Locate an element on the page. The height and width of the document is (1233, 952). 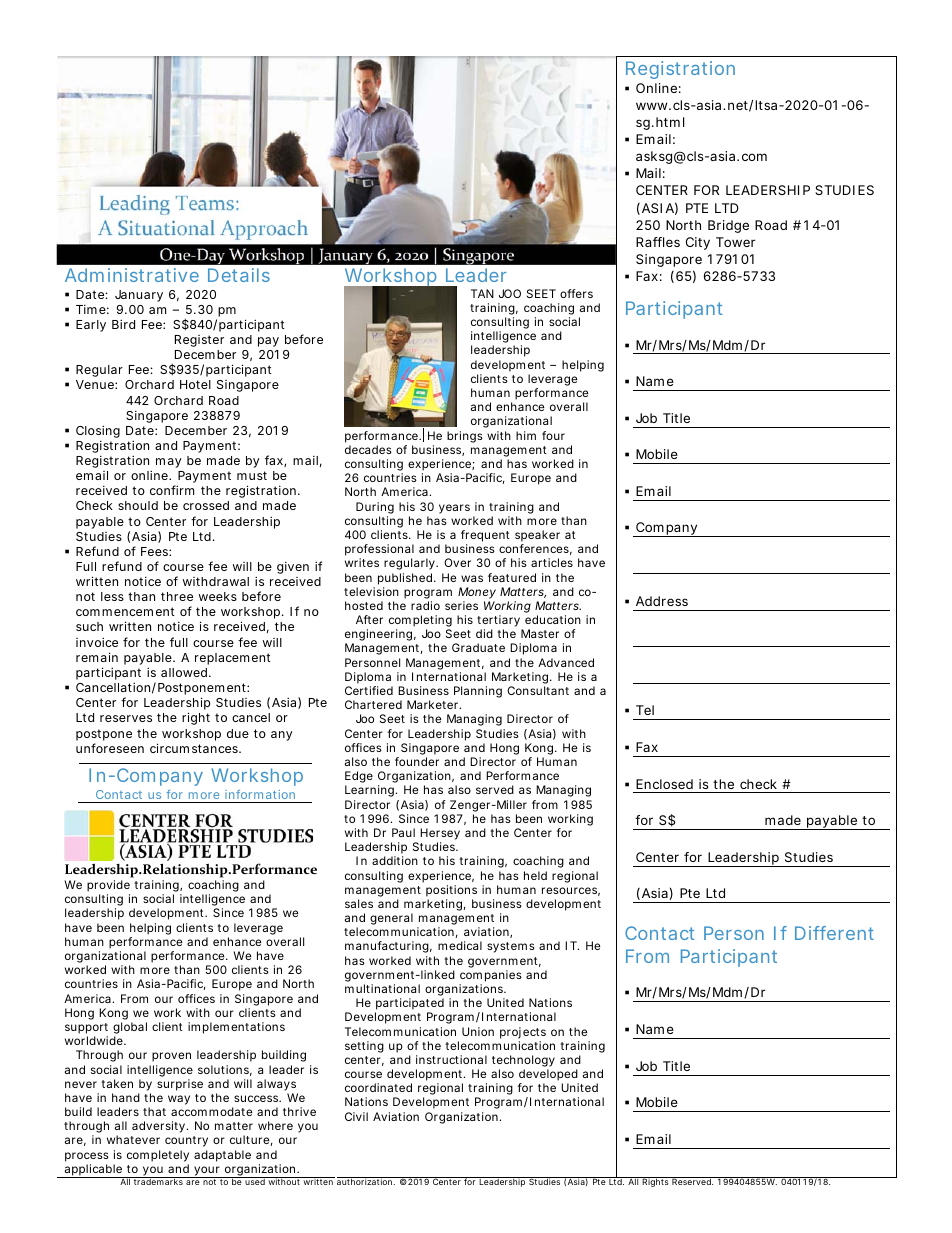
country is located at coordinates (186, 1141).
